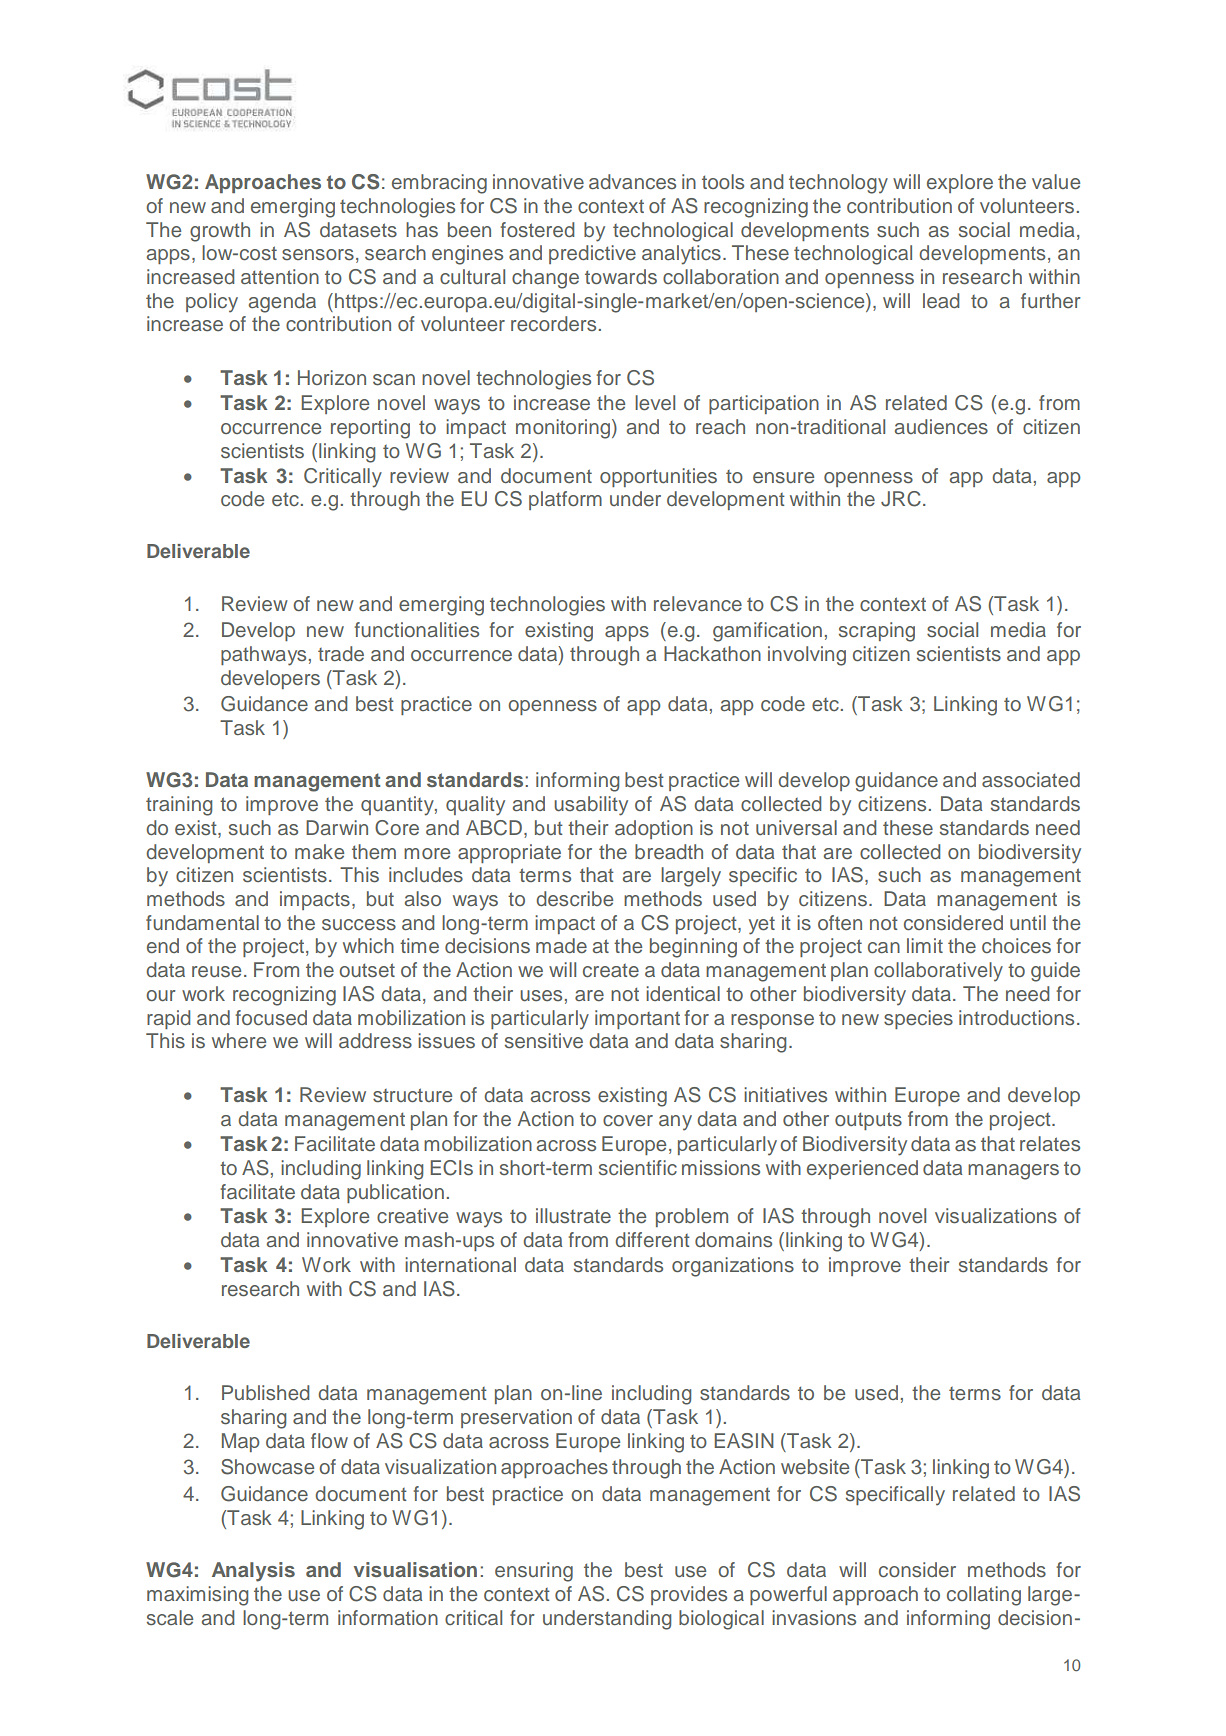 Image resolution: width=1226 pixels, height=1736 pixels. Describe the element at coordinates (341, 653) in the image. I see `trade` at that location.
